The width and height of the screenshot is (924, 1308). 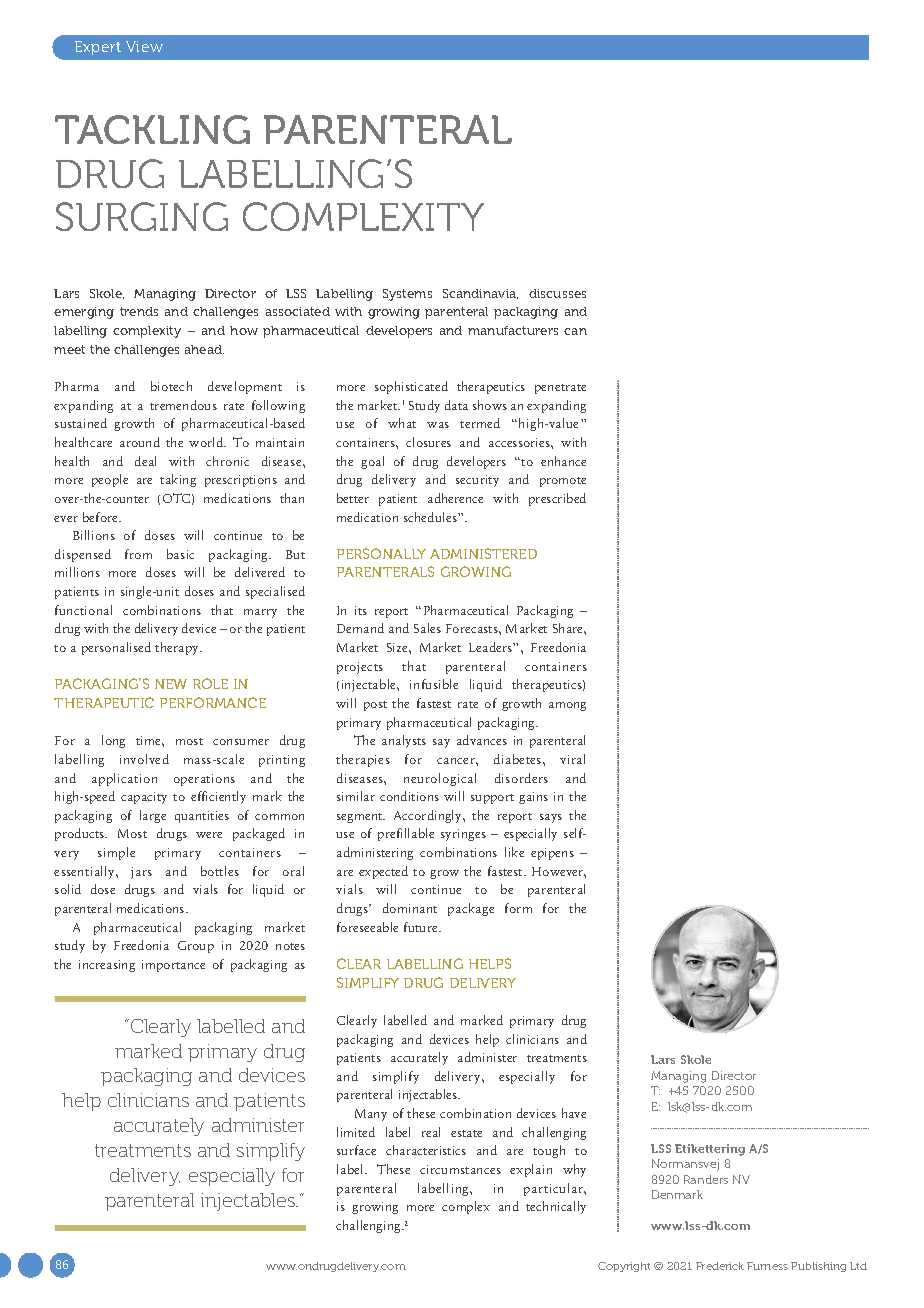 I want to click on surface, so click(x=356, y=1150).
